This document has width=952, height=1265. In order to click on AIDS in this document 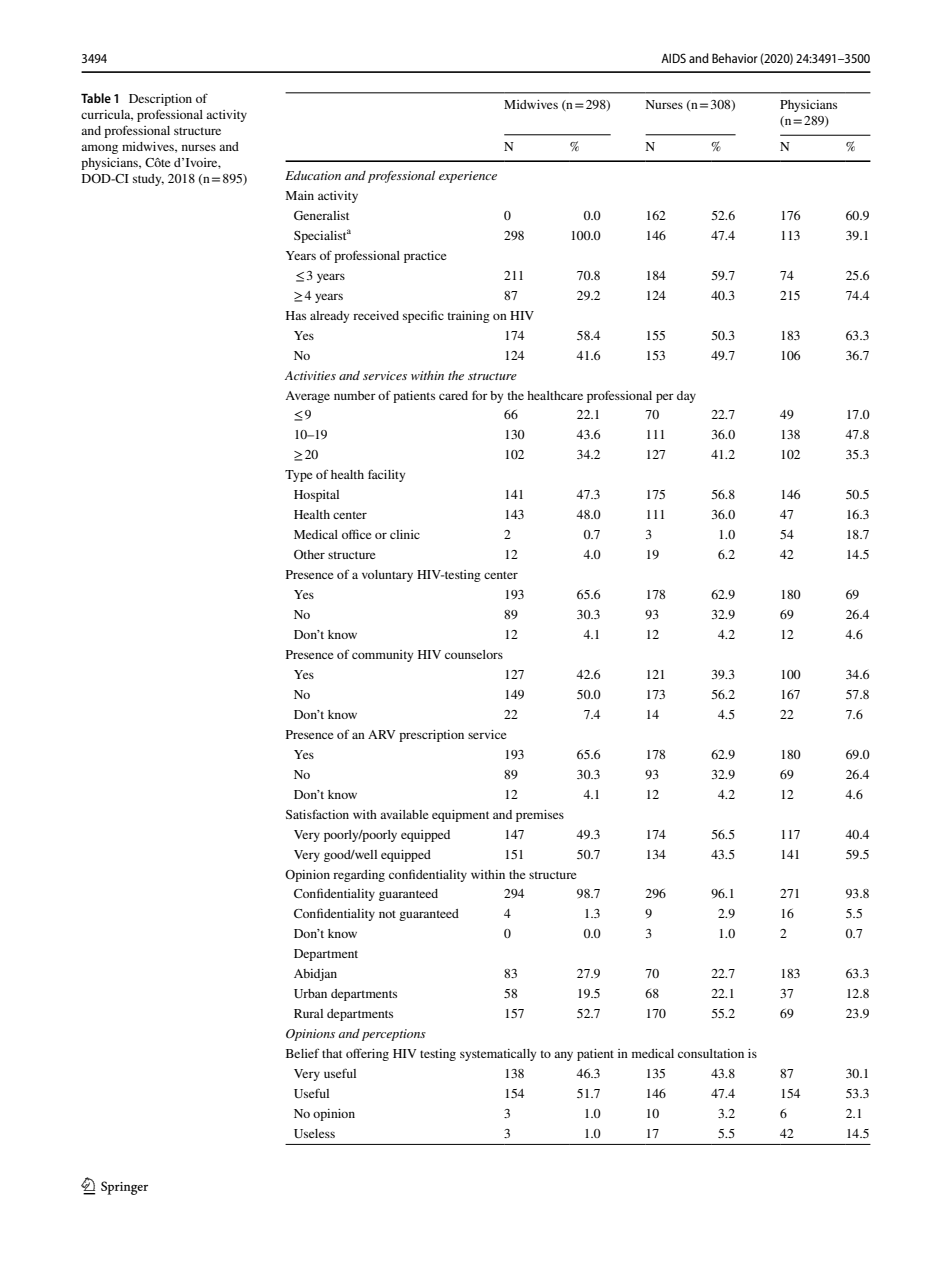, I will do `click(673, 58)`.
